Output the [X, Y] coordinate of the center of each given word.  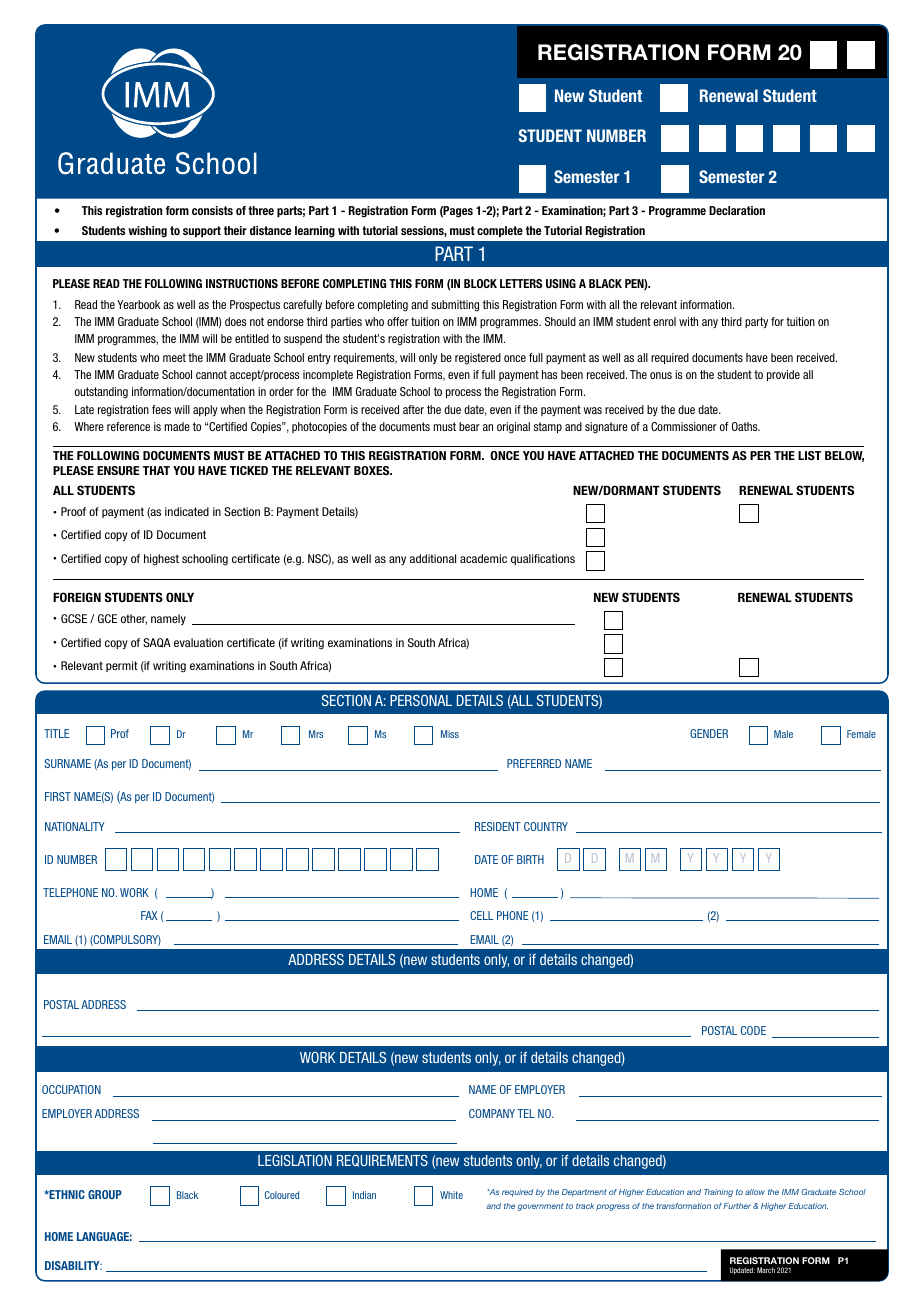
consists [212, 210]
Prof [120, 733]
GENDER [709, 733]
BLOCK [480, 283]
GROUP [105, 1194]
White [451, 1195]
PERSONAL [421, 700]
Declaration [737, 210]
